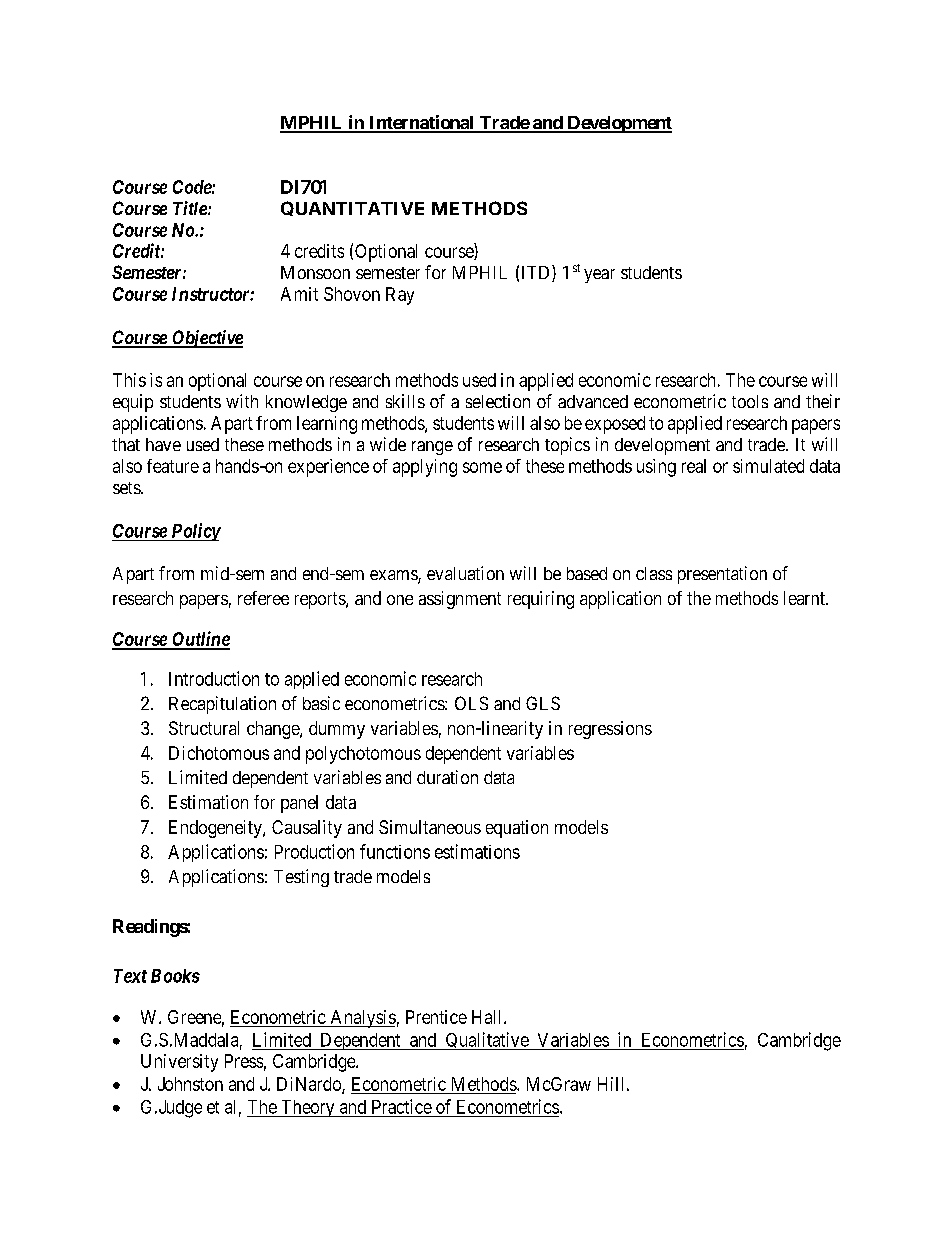 Image resolution: width=952 pixels, height=1233 pixels. Describe the element at coordinates (498, 401) in the screenshot. I see `selection` at that location.
